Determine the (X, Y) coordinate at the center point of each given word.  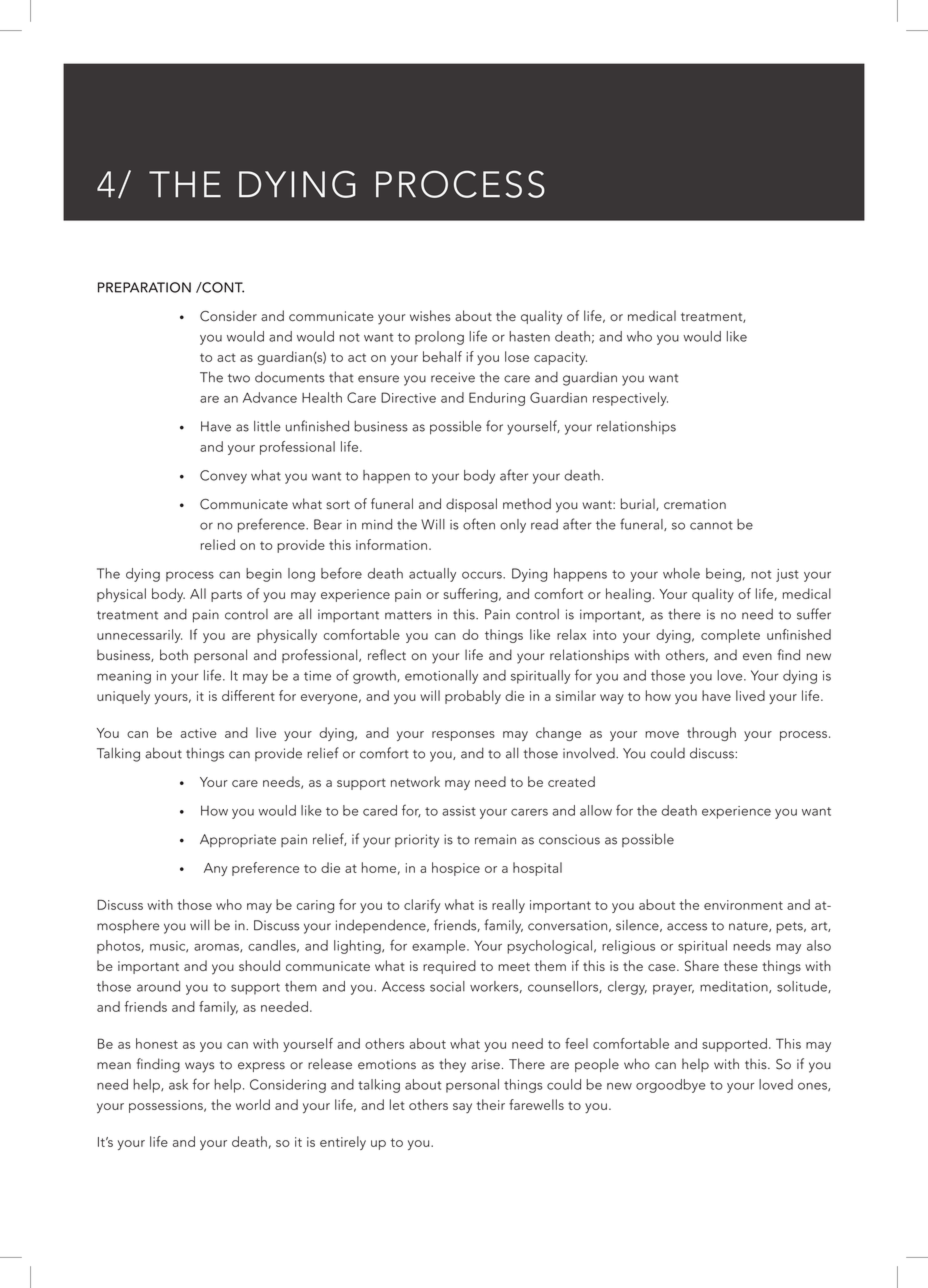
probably (473, 697)
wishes (430, 315)
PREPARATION (144, 287)
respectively (630, 399)
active (198, 733)
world (253, 1104)
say (462, 1108)
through (711, 734)
